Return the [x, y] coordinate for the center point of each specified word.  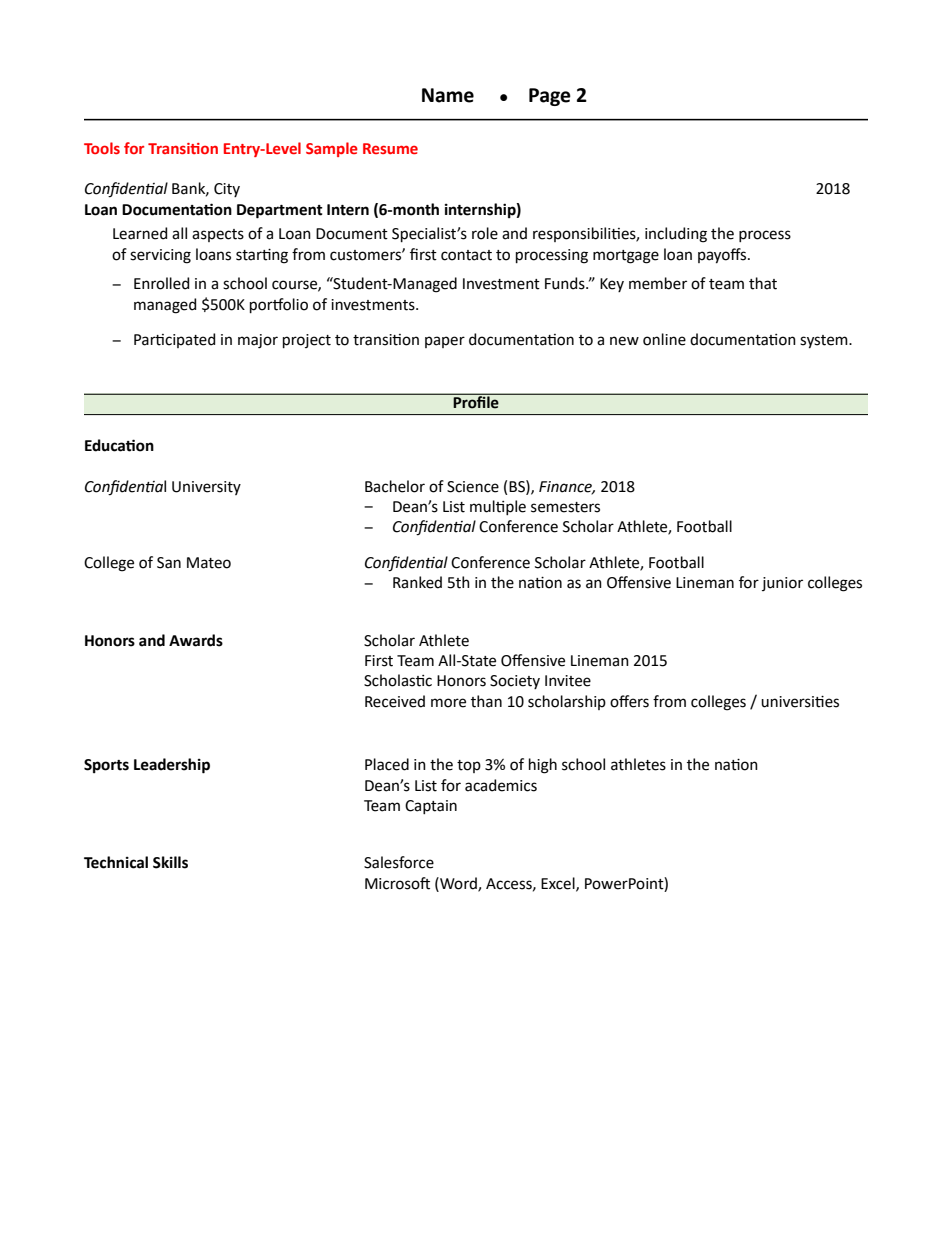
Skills [170, 862]
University [206, 488]
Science [473, 487]
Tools [102, 148]
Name [448, 95]
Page [550, 97]
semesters [565, 507]
